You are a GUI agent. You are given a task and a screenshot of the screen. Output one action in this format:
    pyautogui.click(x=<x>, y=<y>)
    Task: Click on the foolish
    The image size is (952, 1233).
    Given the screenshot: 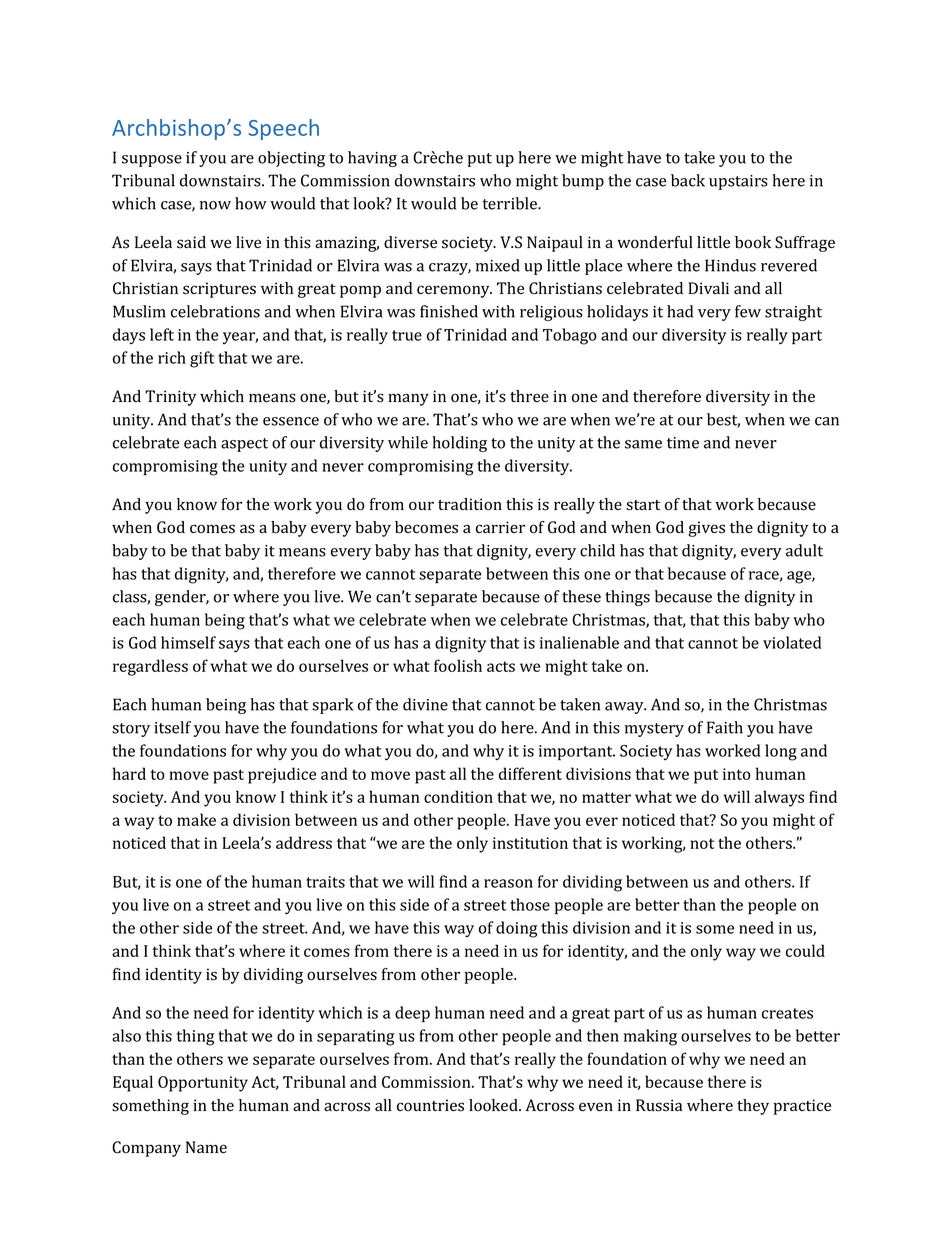 What is the action you would take?
    pyautogui.click(x=458, y=665)
